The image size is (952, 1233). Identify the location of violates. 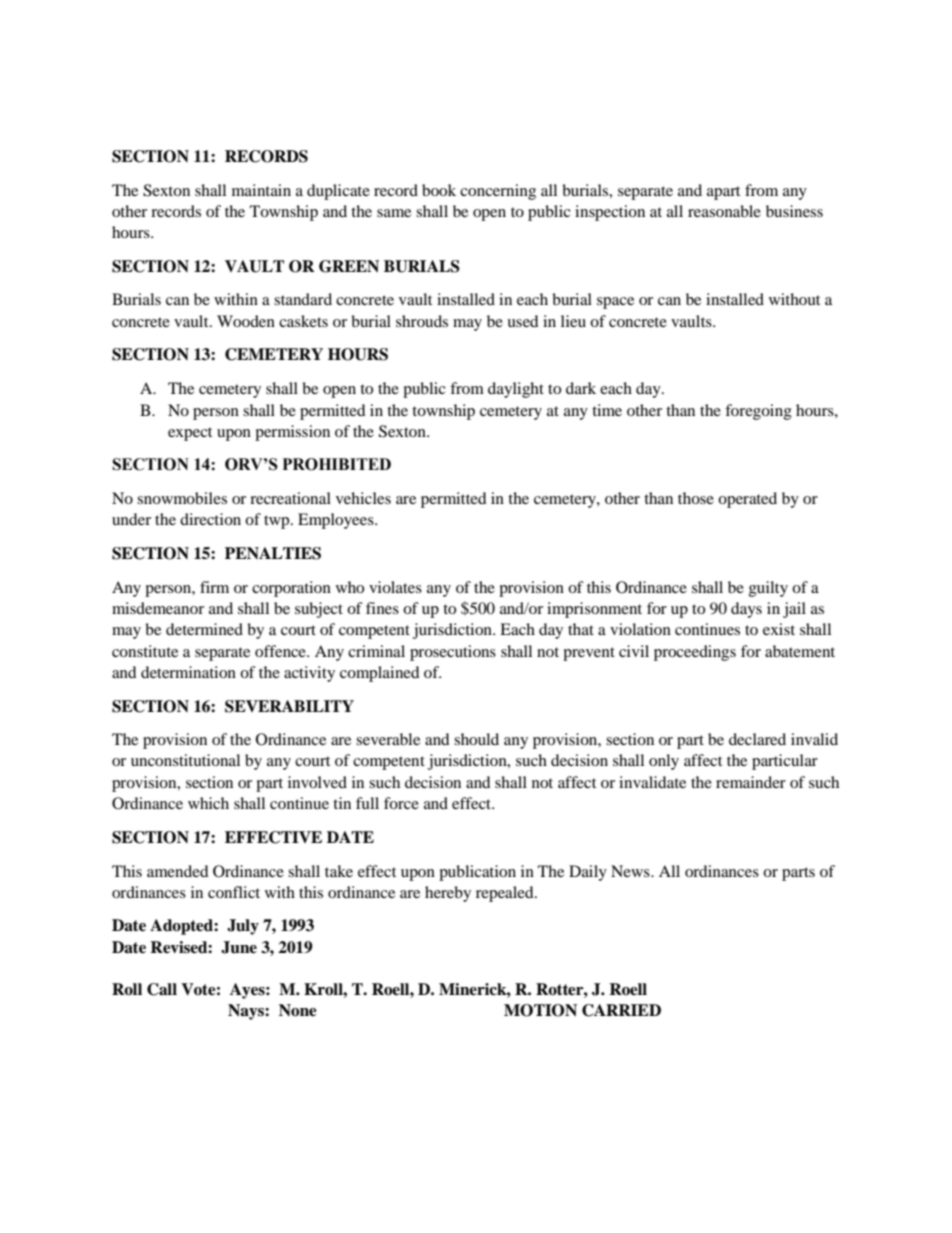
(395, 587).
